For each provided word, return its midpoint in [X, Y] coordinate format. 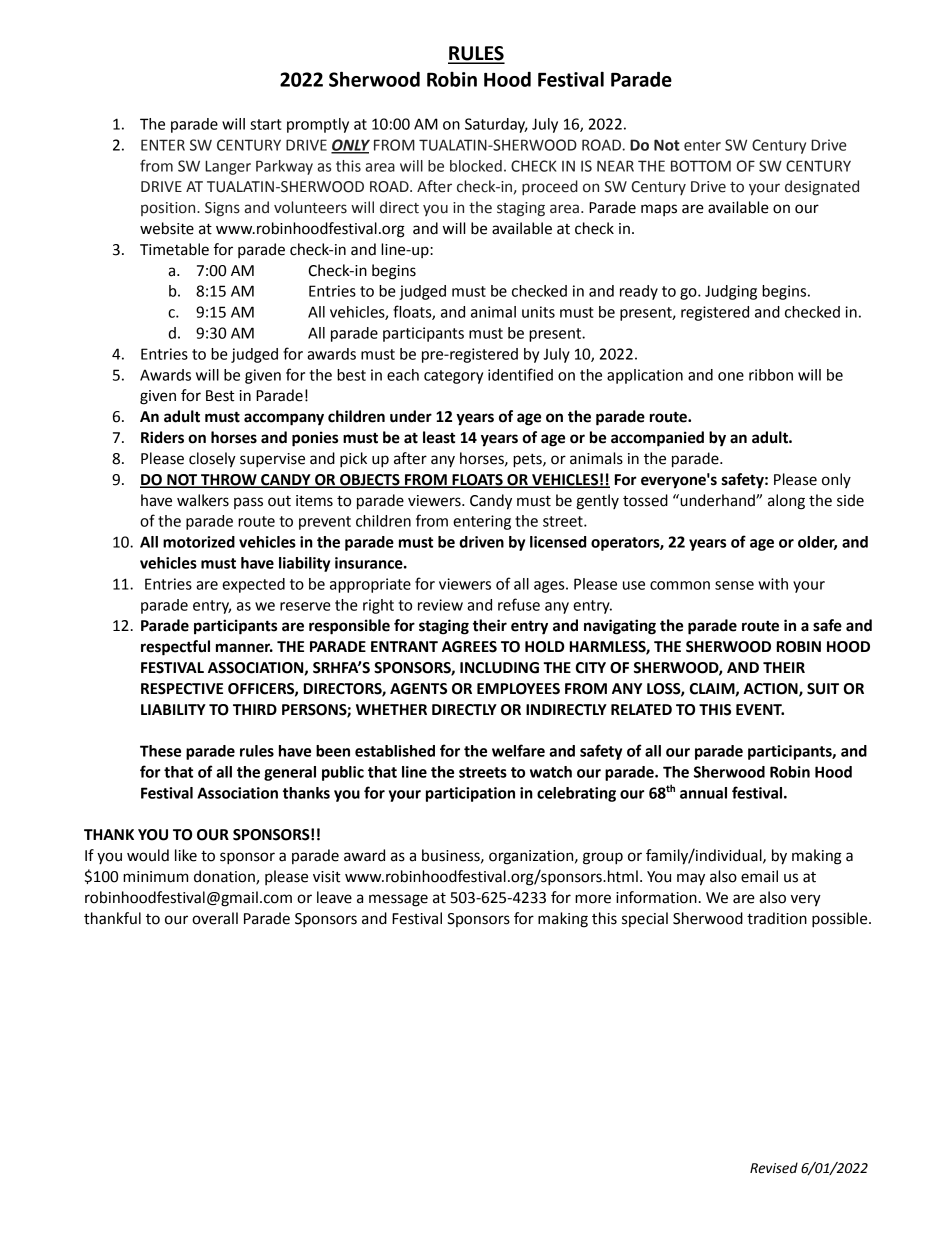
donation [225, 877]
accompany [284, 419]
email [759, 876]
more [593, 899]
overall [215, 918]
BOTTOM [701, 166]
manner [244, 648]
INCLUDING [499, 668]
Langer [228, 167]
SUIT [823, 689]
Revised [774, 1168]
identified [520, 374]
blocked [476, 166]
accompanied [657, 439]
